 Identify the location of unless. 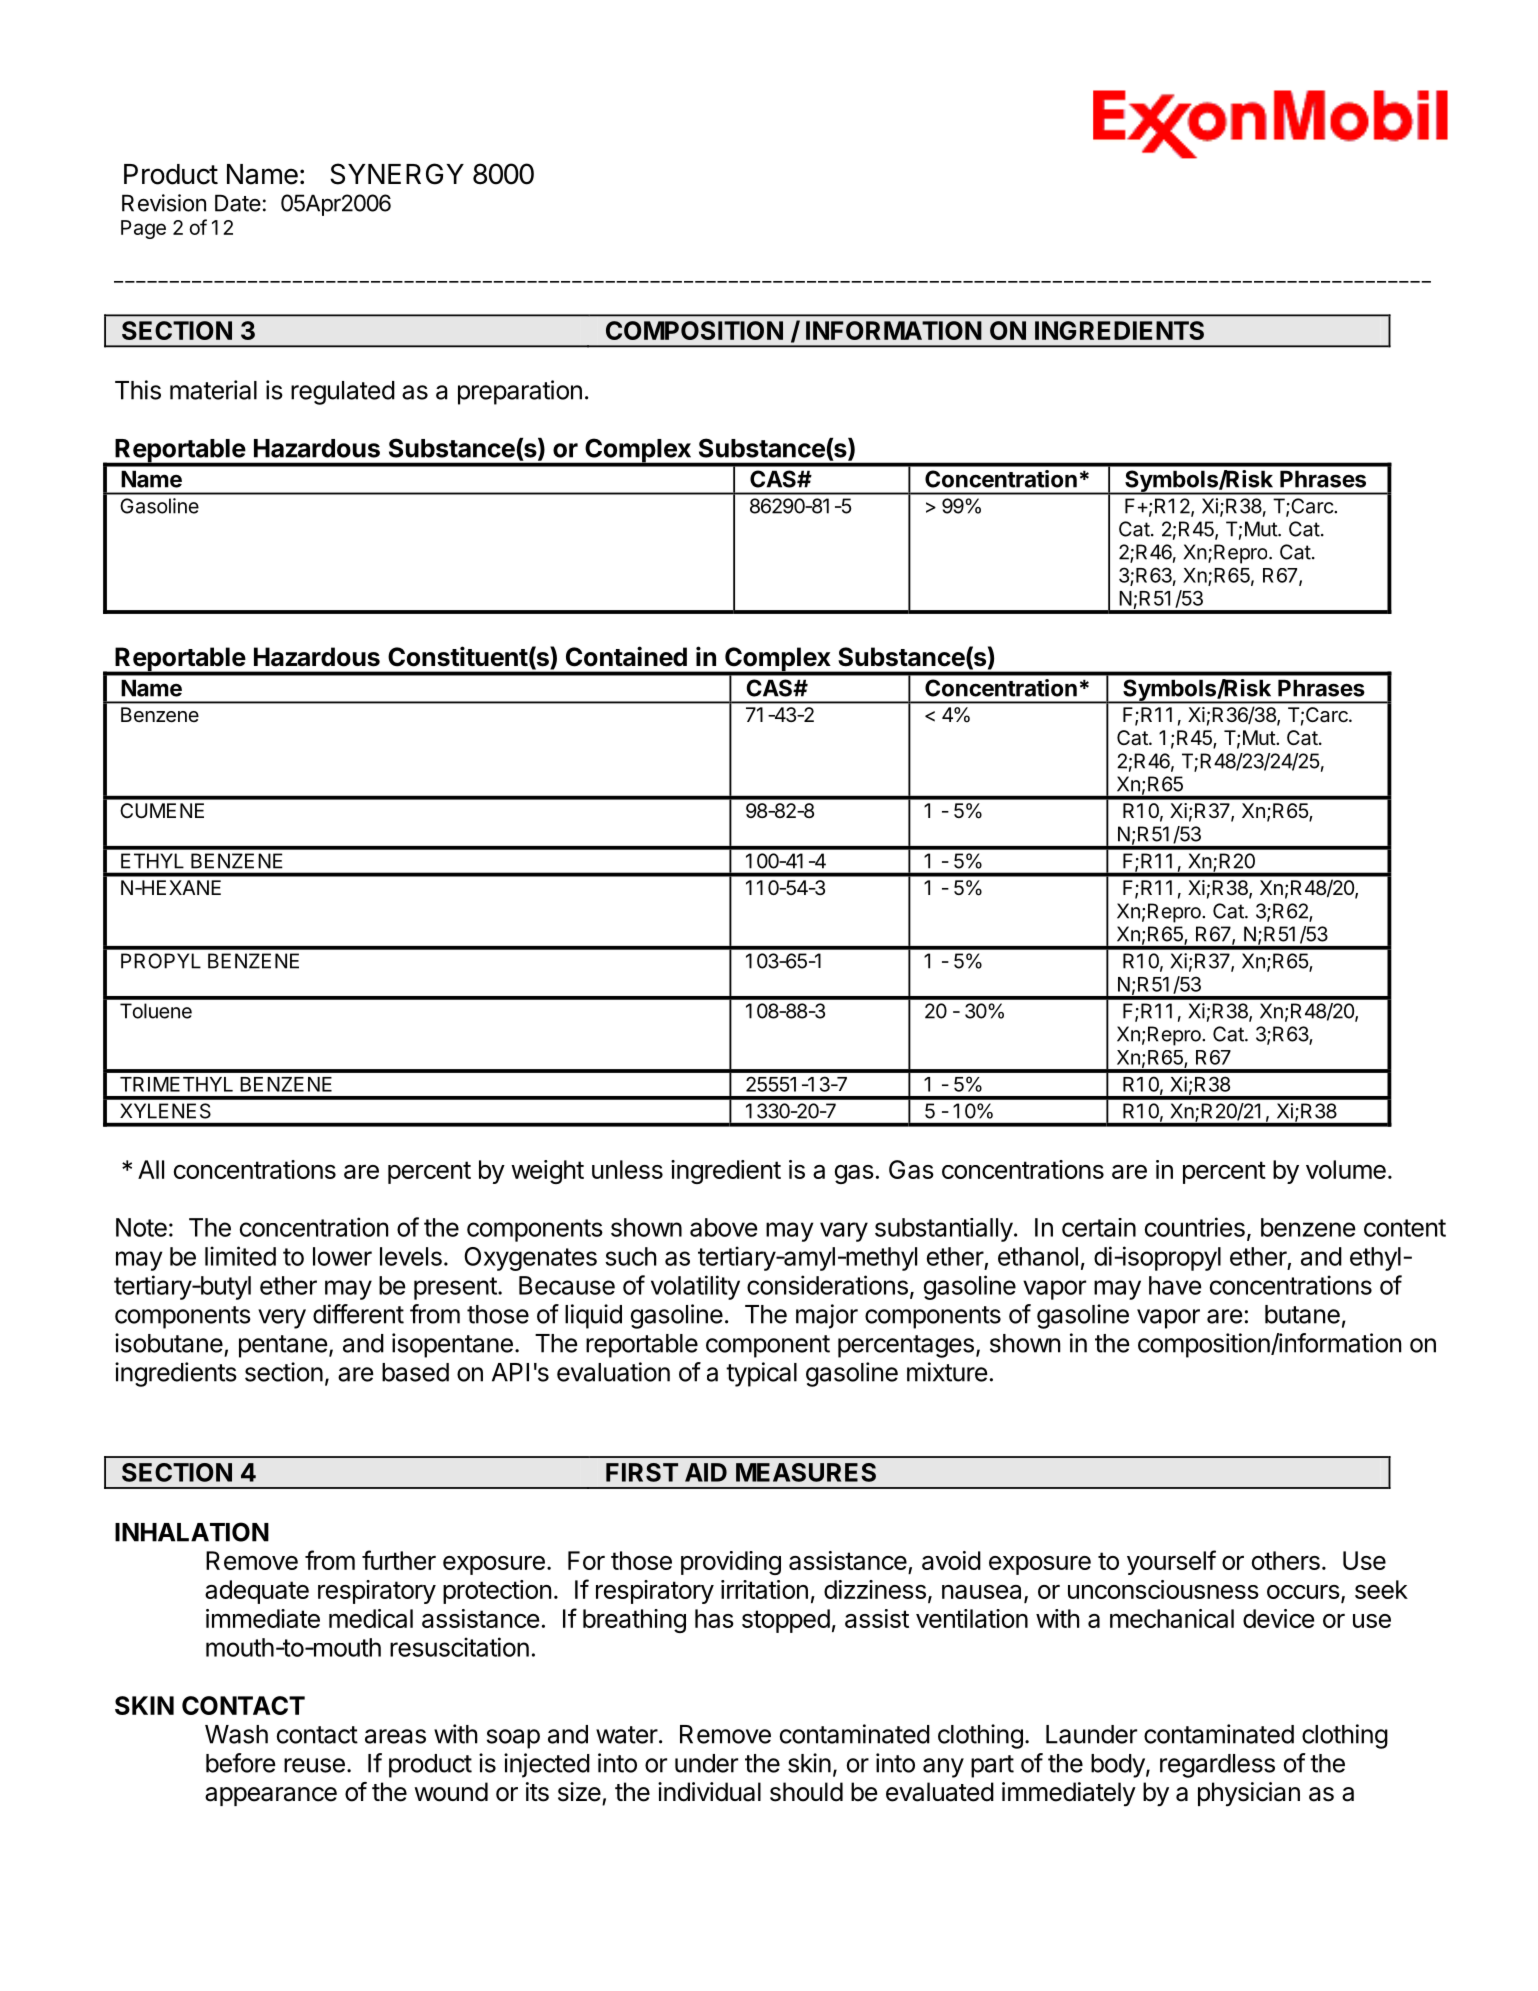
(627, 1169).
